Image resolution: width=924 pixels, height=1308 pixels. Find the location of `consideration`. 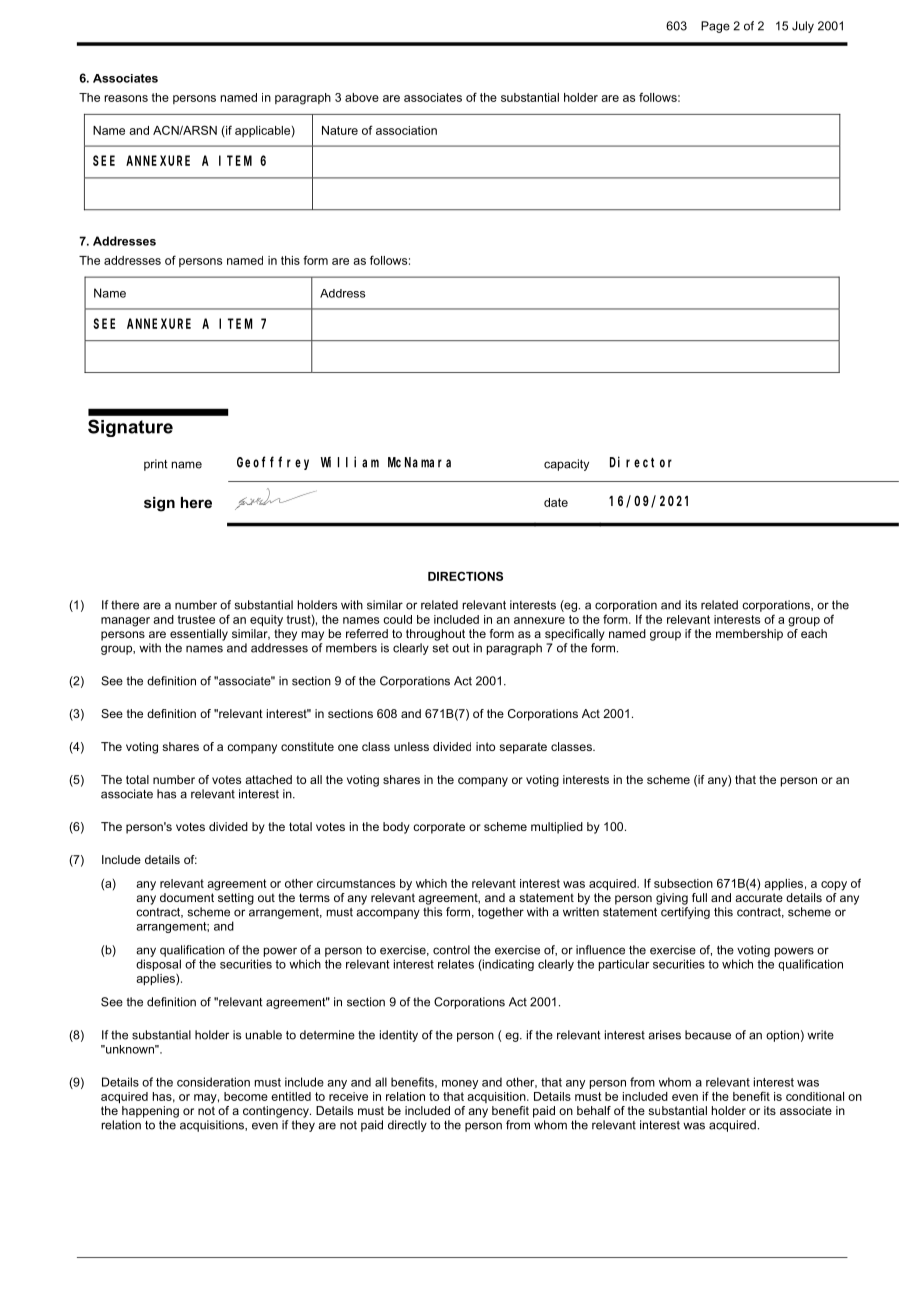

consideration is located at coordinates (213, 1082).
